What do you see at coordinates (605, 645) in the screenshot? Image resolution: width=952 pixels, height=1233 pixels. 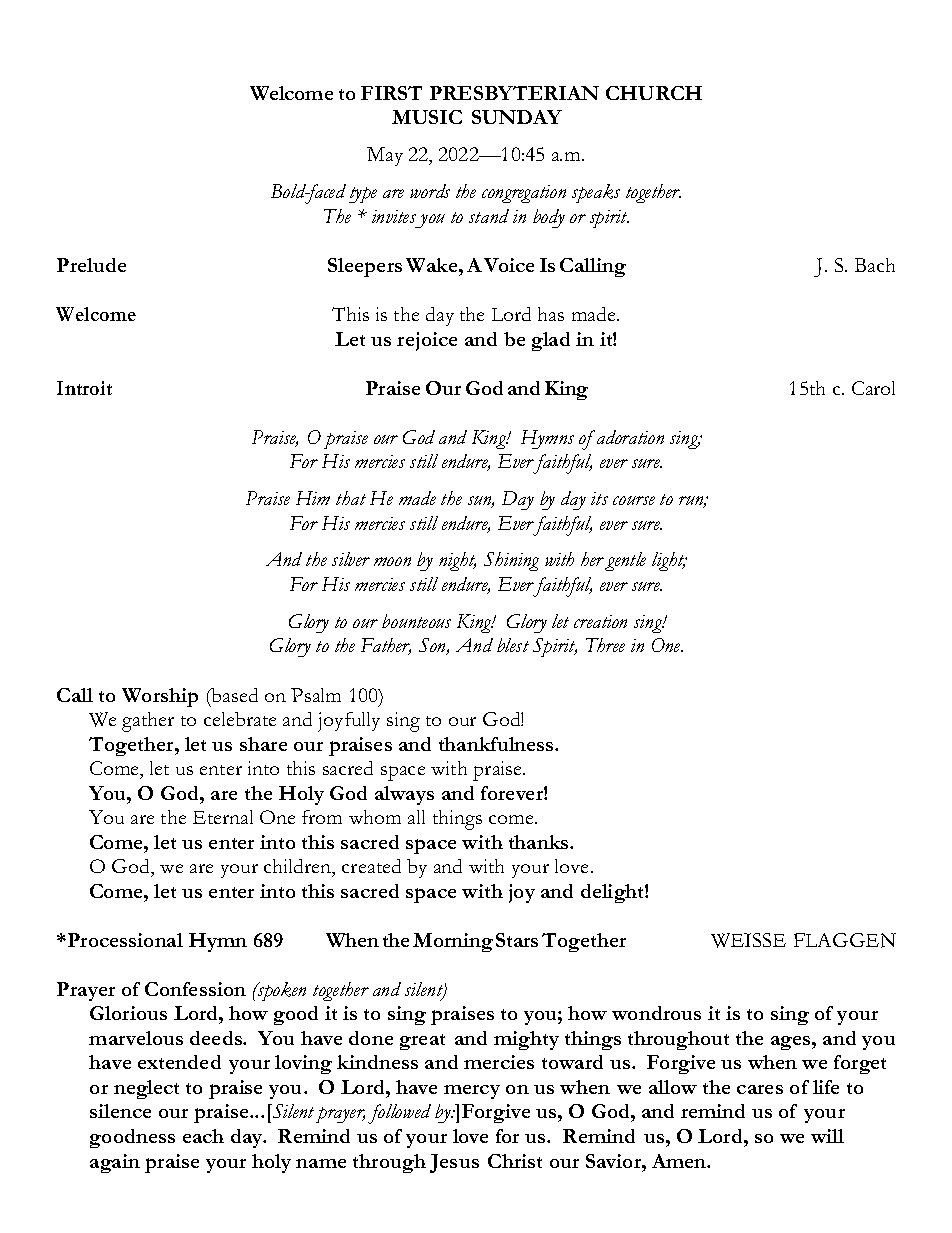 I see `Three` at bounding box center [605, 645].
